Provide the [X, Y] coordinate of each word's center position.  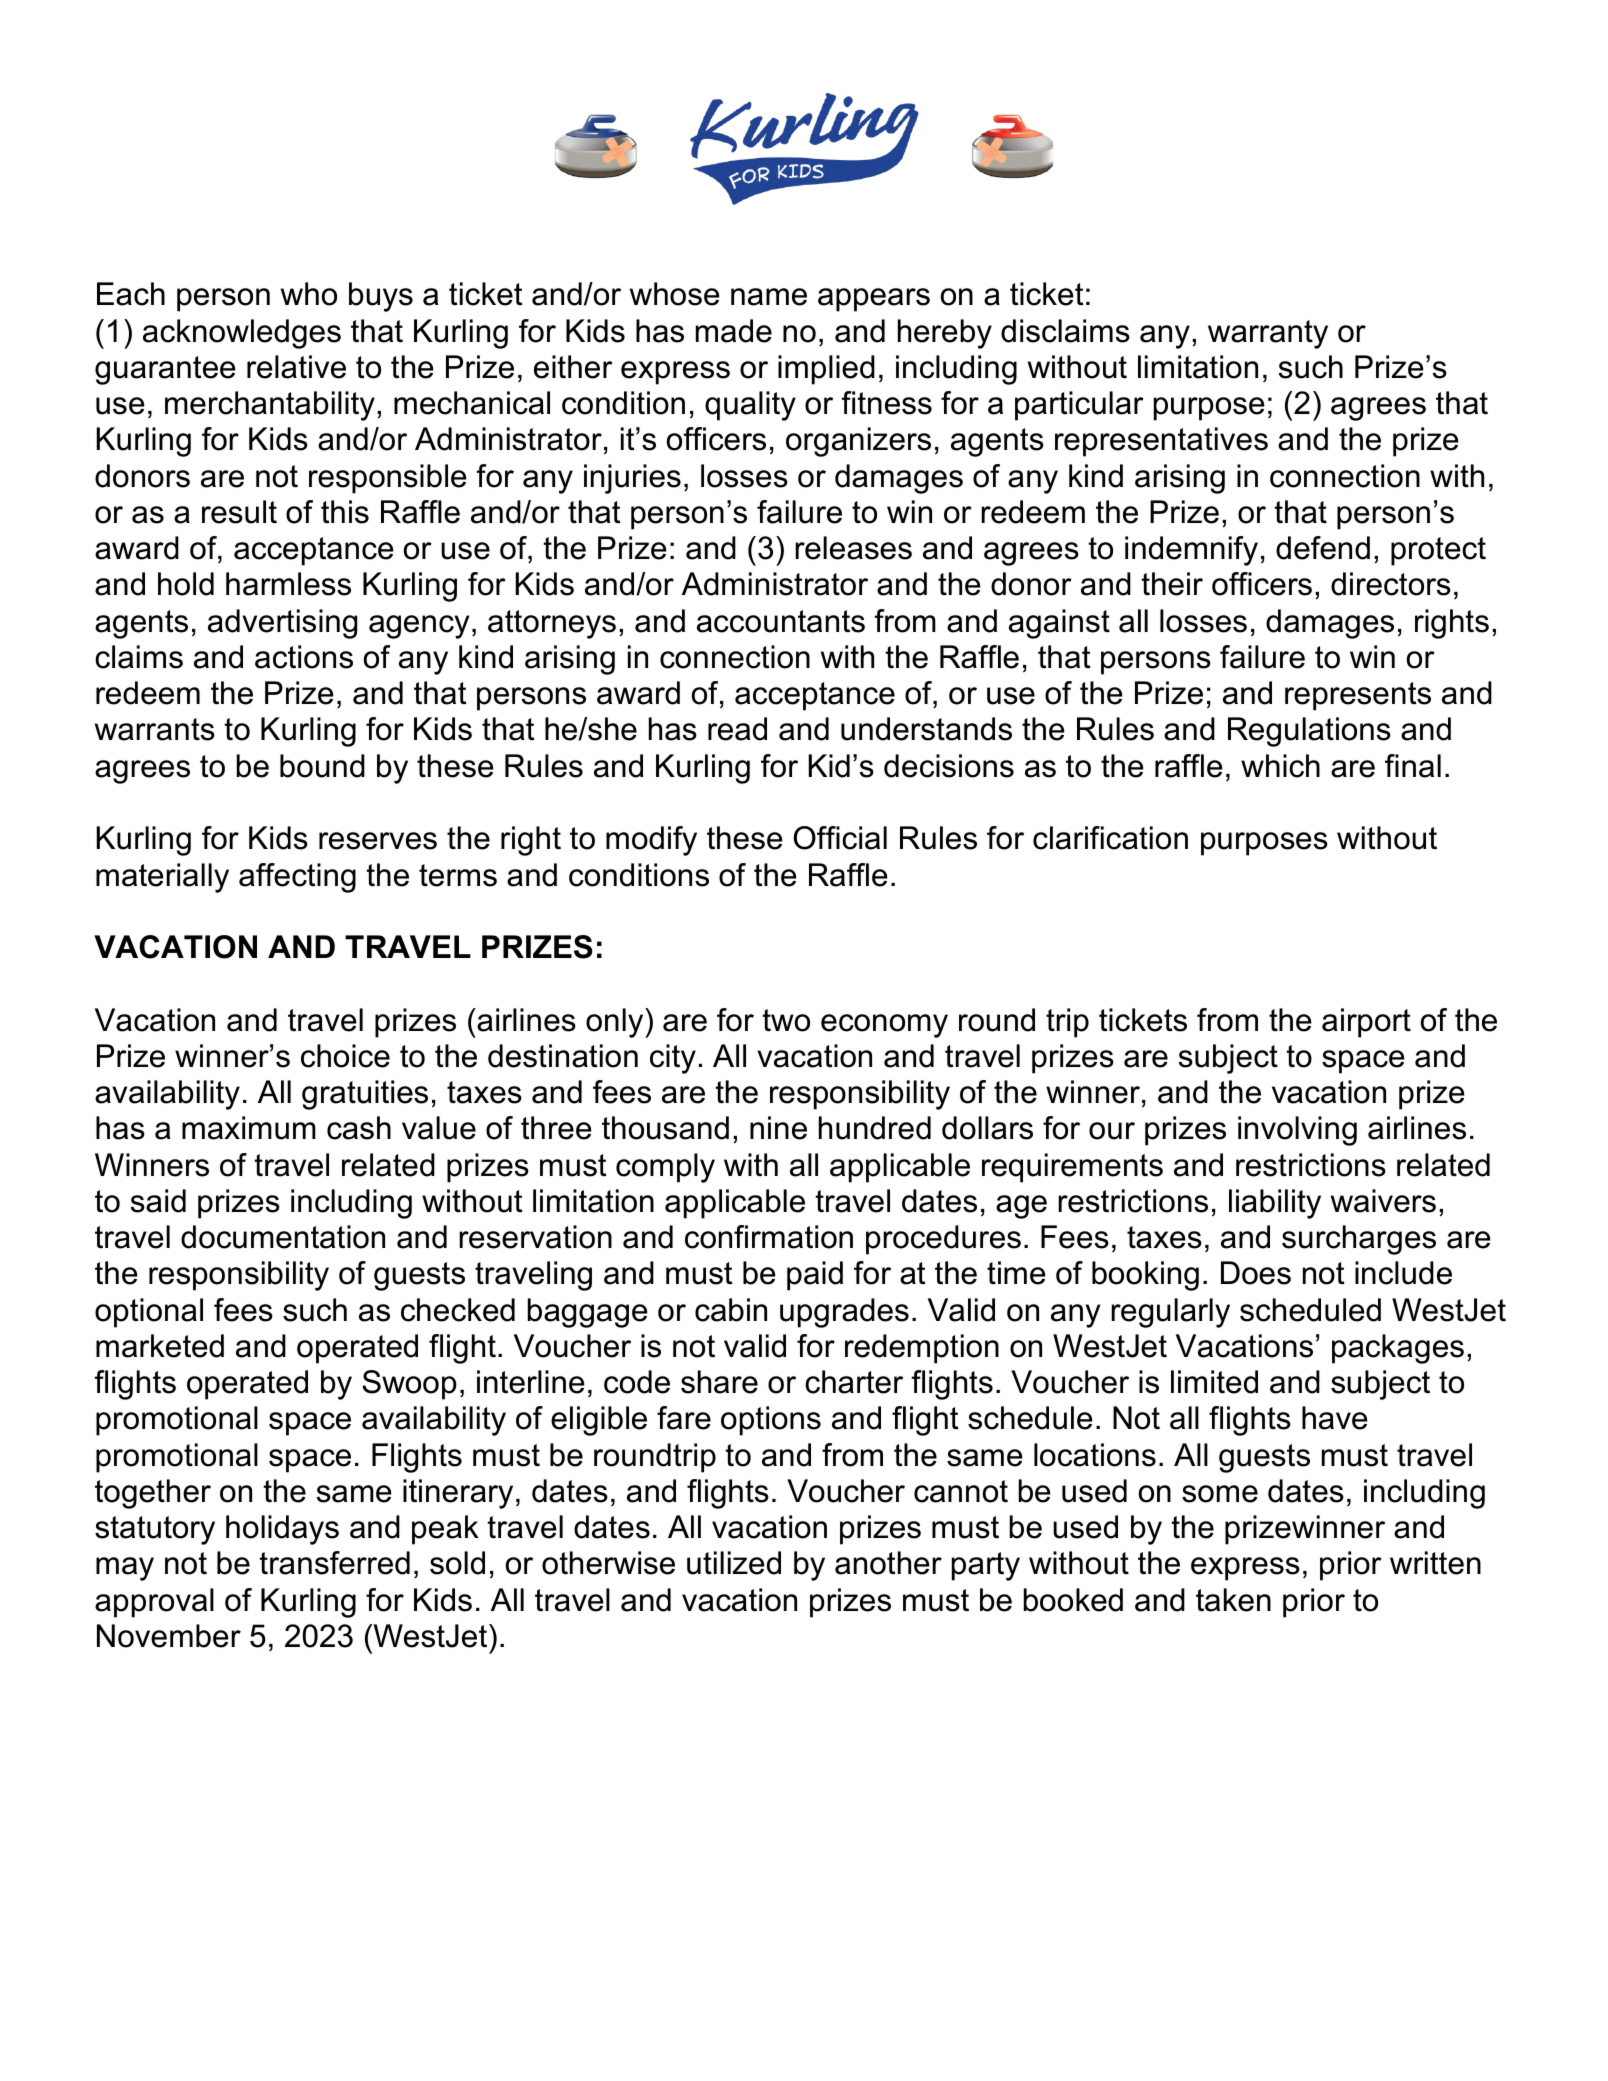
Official [840, 838]
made [734, 331]
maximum [249, 1128]
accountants [781, 621]
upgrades [844, 1313]
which [1280, 766]
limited [1214, 1382]
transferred [334, 1563]
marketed [160, 1346]
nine [778, 1128]
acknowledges [242, 334]
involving [1297, 1131]
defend [1323, 548]
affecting [297, 878]
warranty [1268, 334]
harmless [288, 584]
